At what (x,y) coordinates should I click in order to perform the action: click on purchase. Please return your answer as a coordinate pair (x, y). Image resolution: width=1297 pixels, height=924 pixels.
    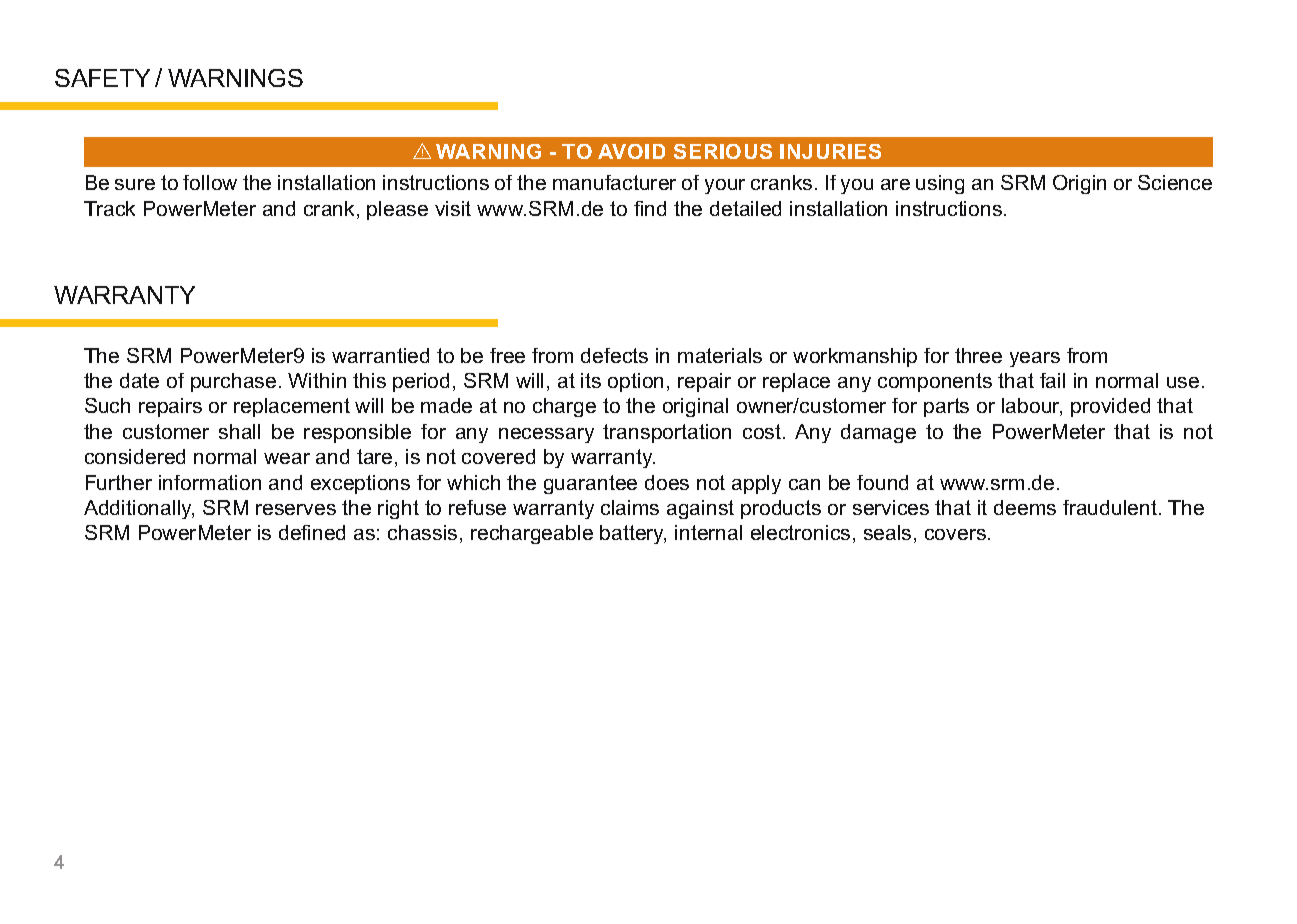
    Looking at the image, I should click on (233, 382).
